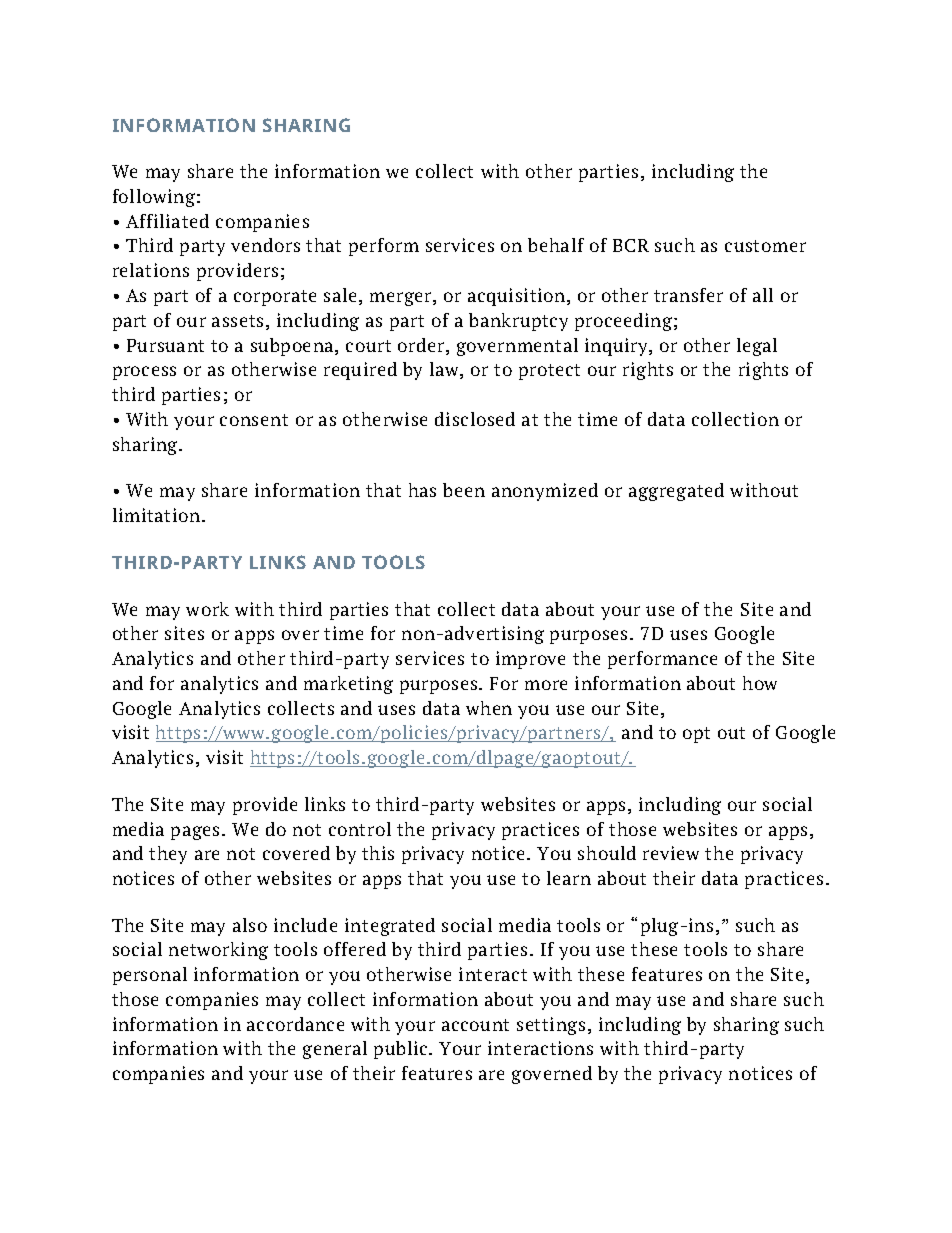 This screenshot has width=952, height=1233. I want to click on acquisition, so click(518, 297).
